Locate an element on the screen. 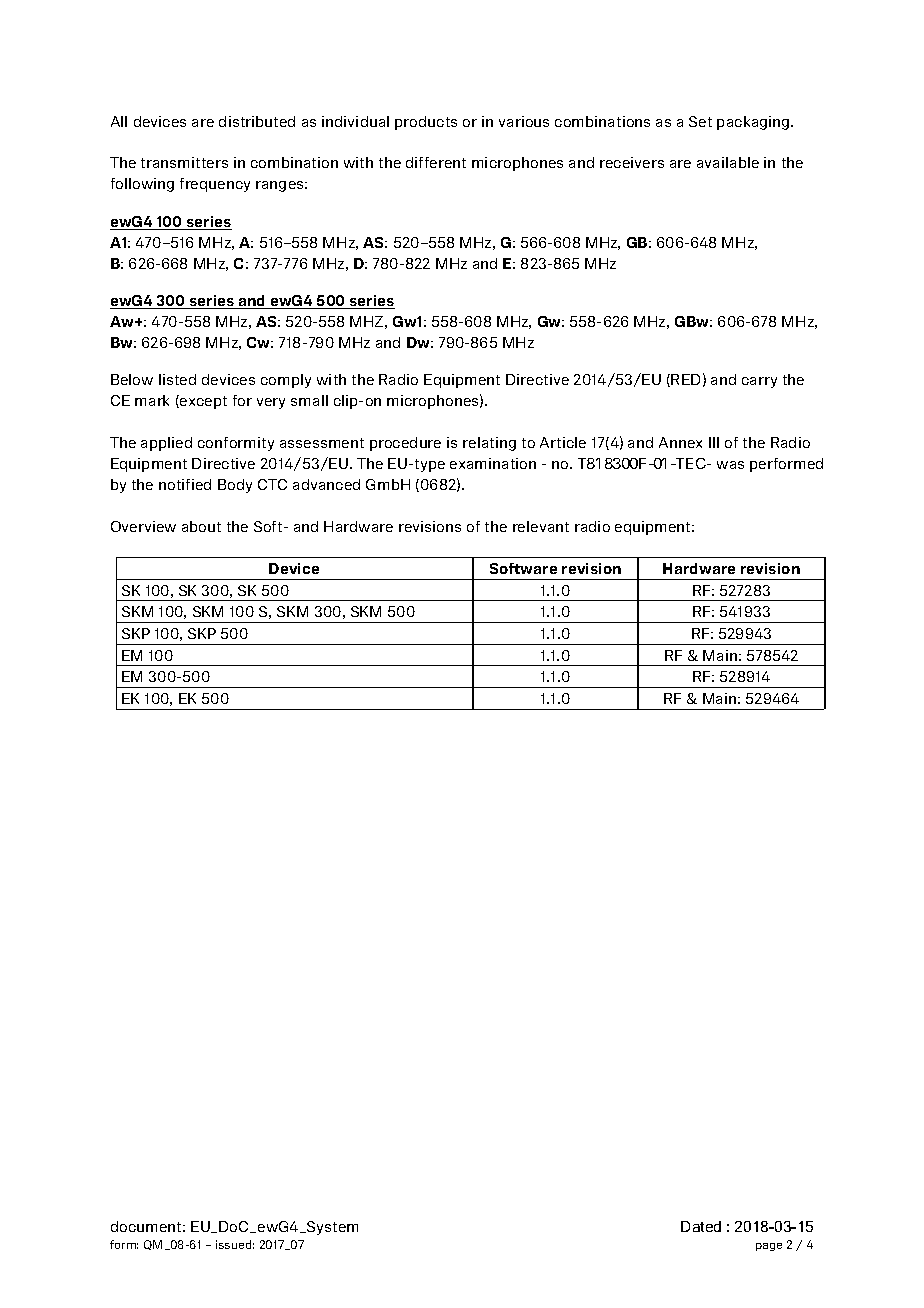  Annex is located at coordinates (680, 442).
